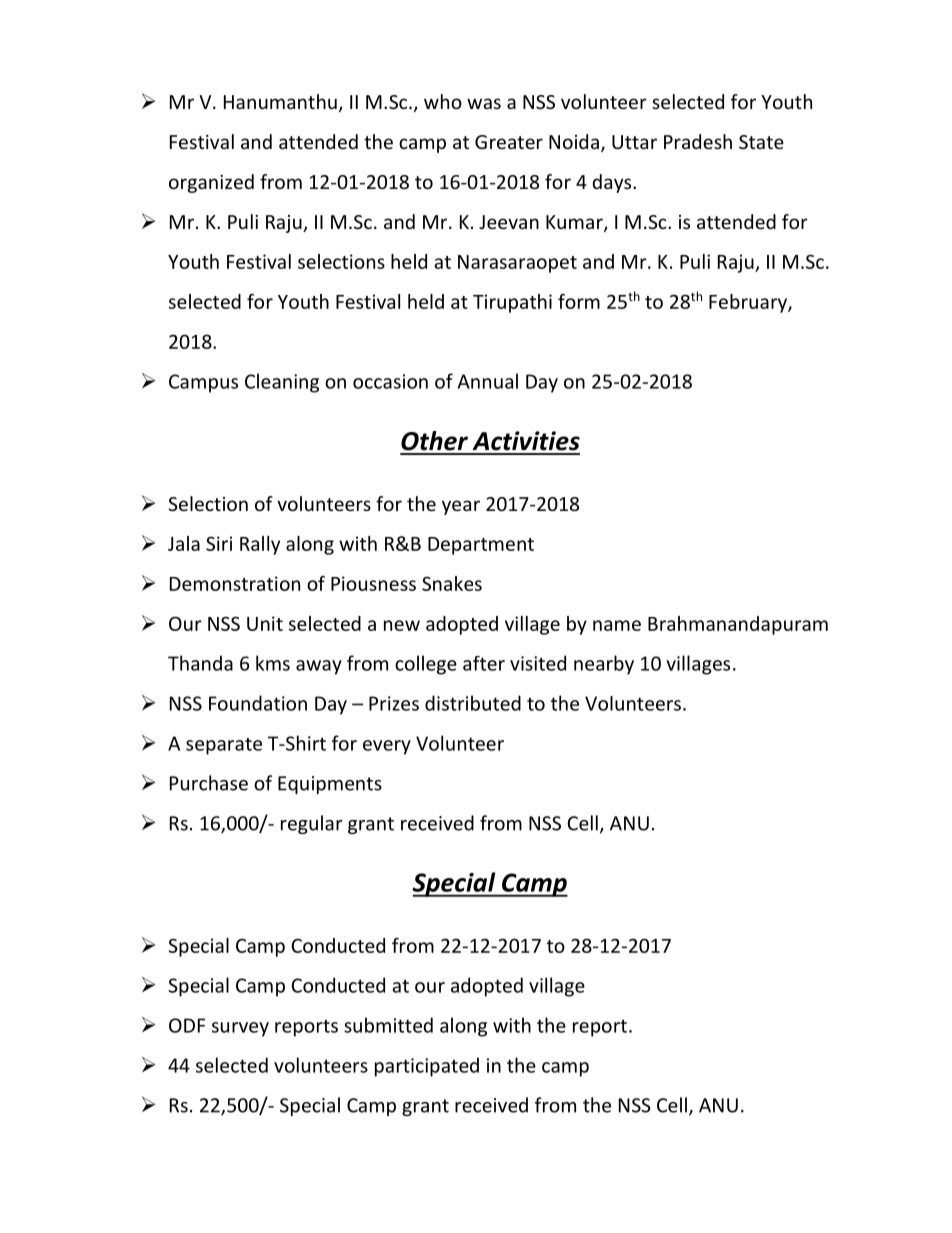 The image size is (952, 1233). Describe the element at coordinates (388, 1025) in the screenshot. I see `submitted` at that location.
